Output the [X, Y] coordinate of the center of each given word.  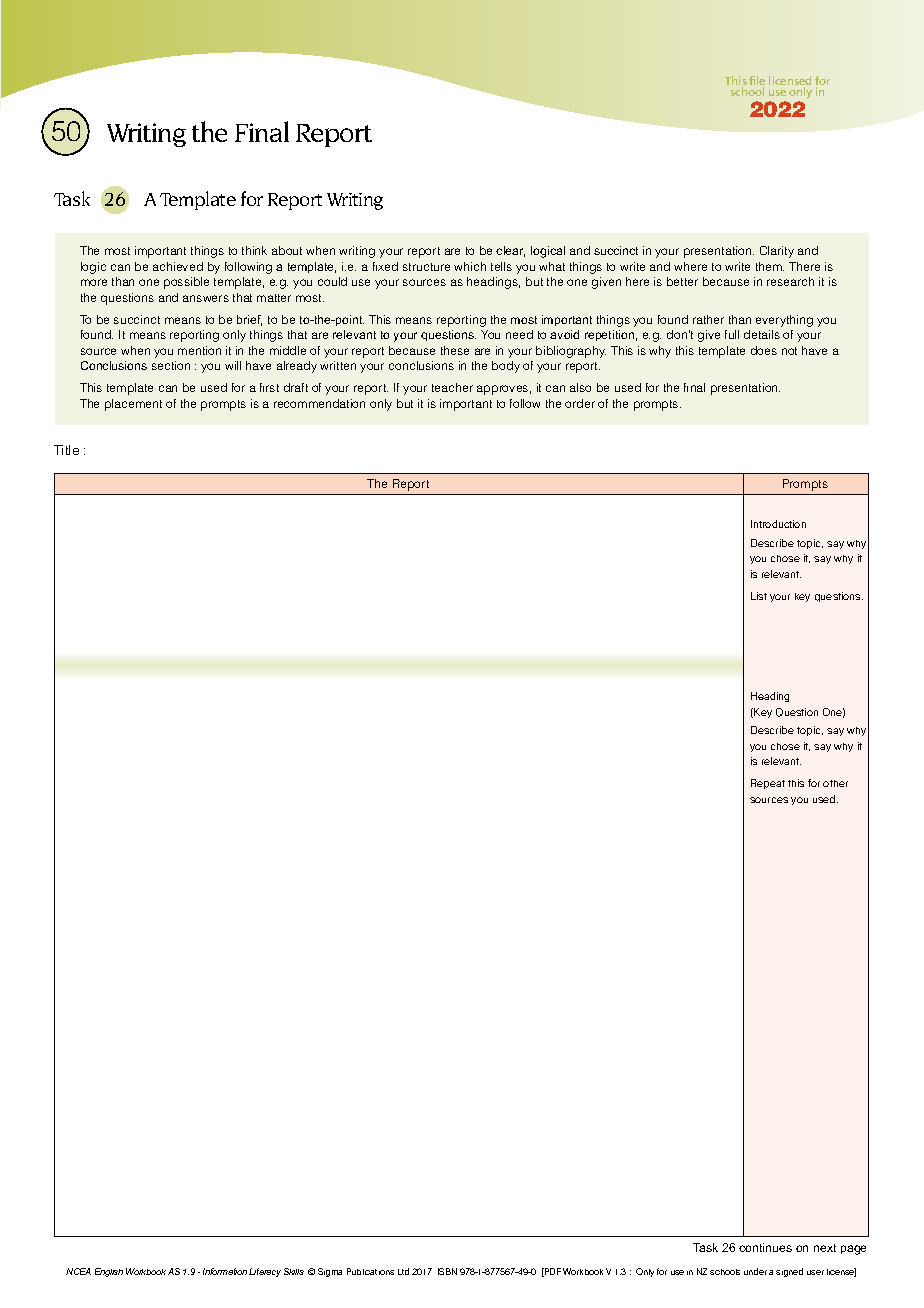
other [835, 783]
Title [66, 450]
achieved [178, 266]
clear [510, 251]
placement [133, 405]
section [171, 365]
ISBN [447, 1271]
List [759, 596]
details [762, 334]
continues [765, 1247]
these [455, 350]
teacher [452, 387]
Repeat [768, 784]
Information [225, 1271]
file [757, 82]
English [109, 1272]
